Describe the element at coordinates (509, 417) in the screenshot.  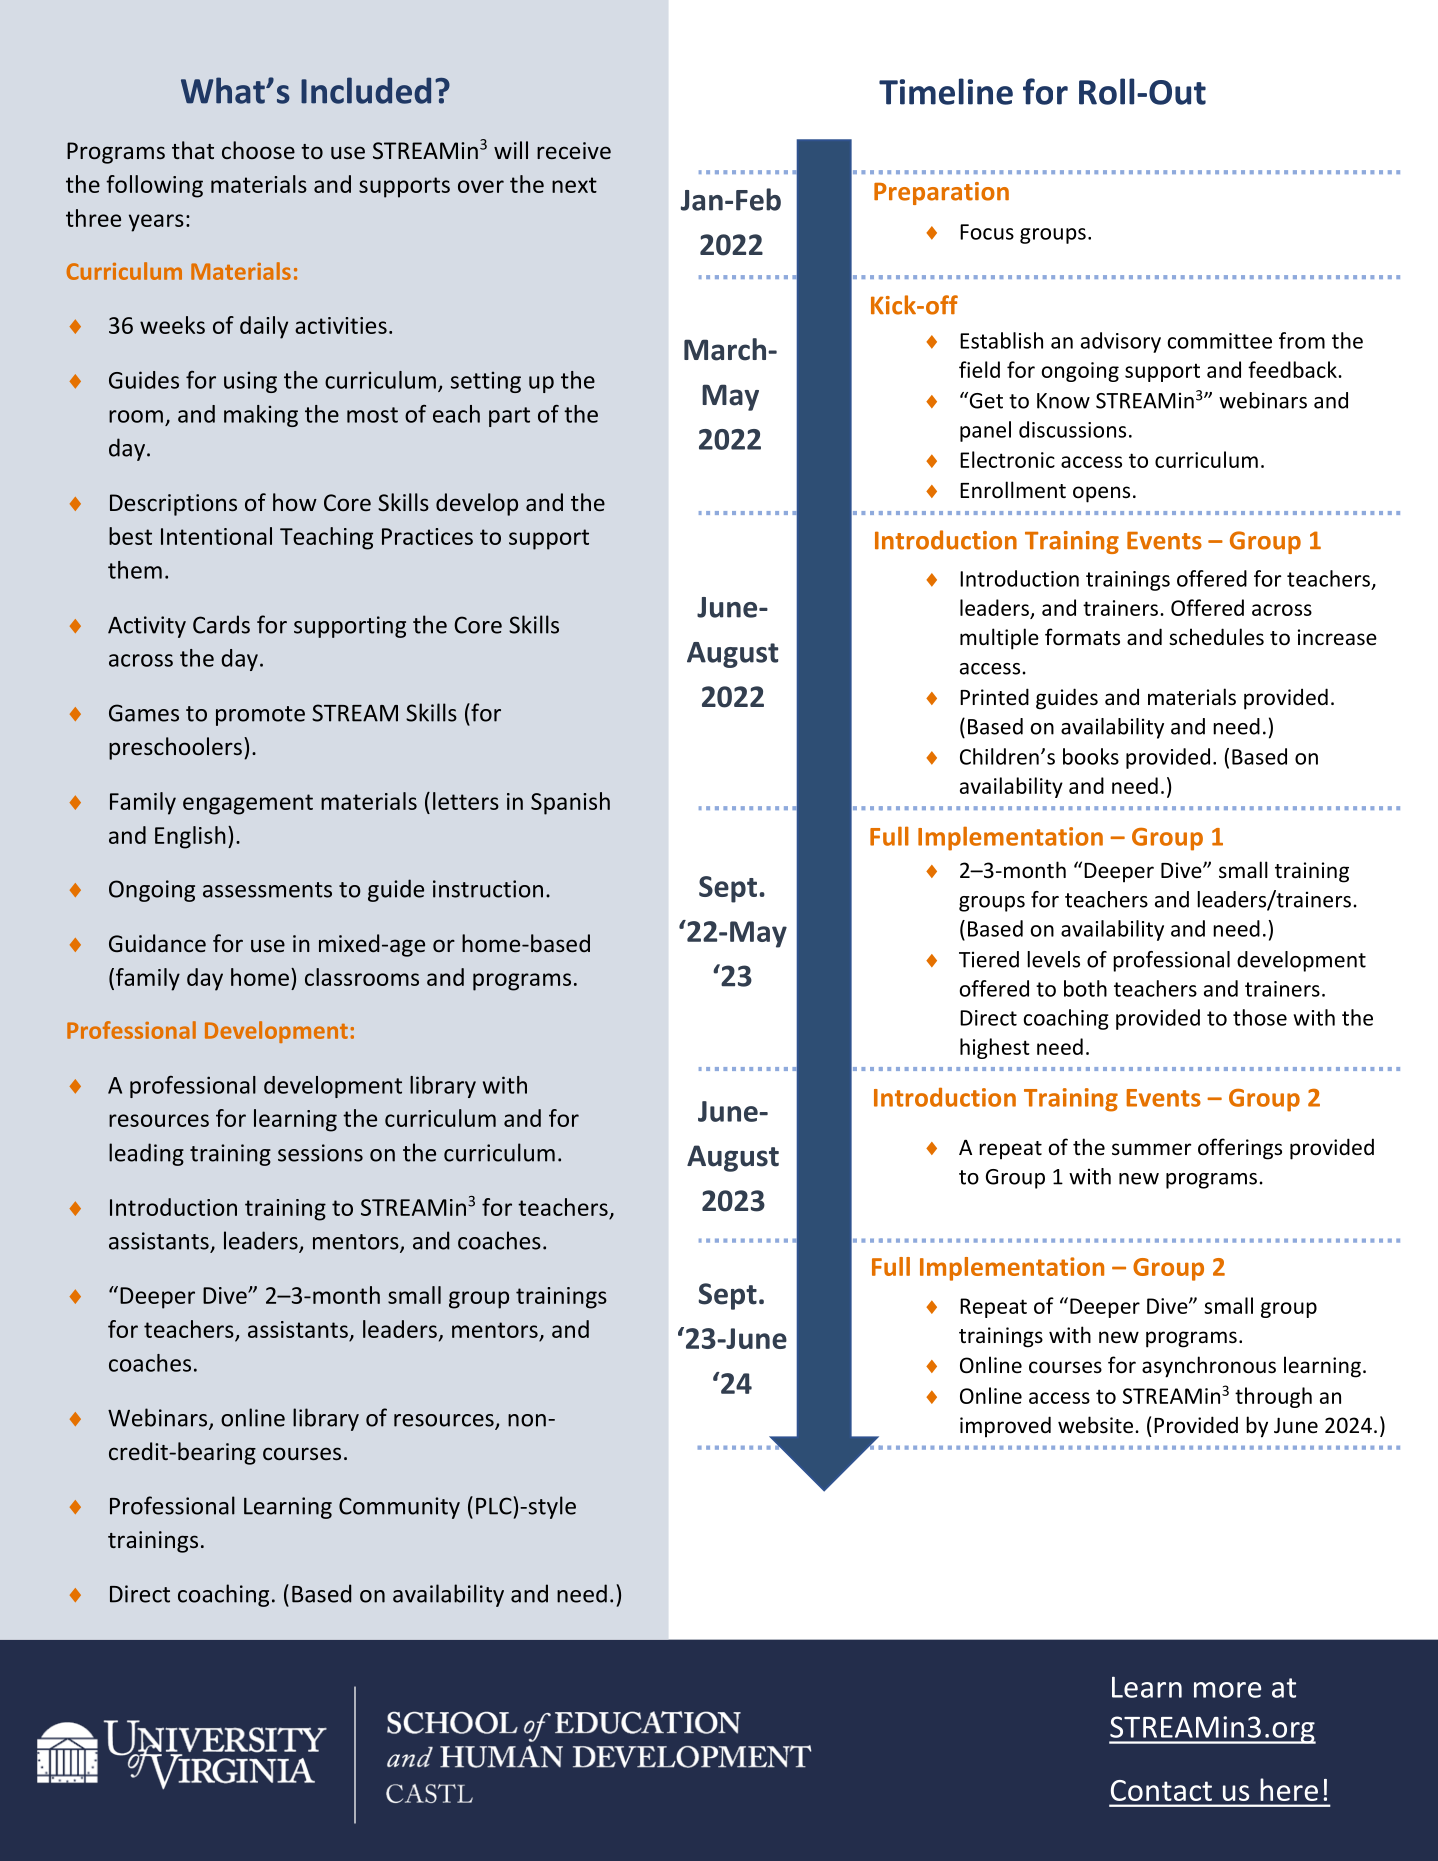
I see `part` at that location.
